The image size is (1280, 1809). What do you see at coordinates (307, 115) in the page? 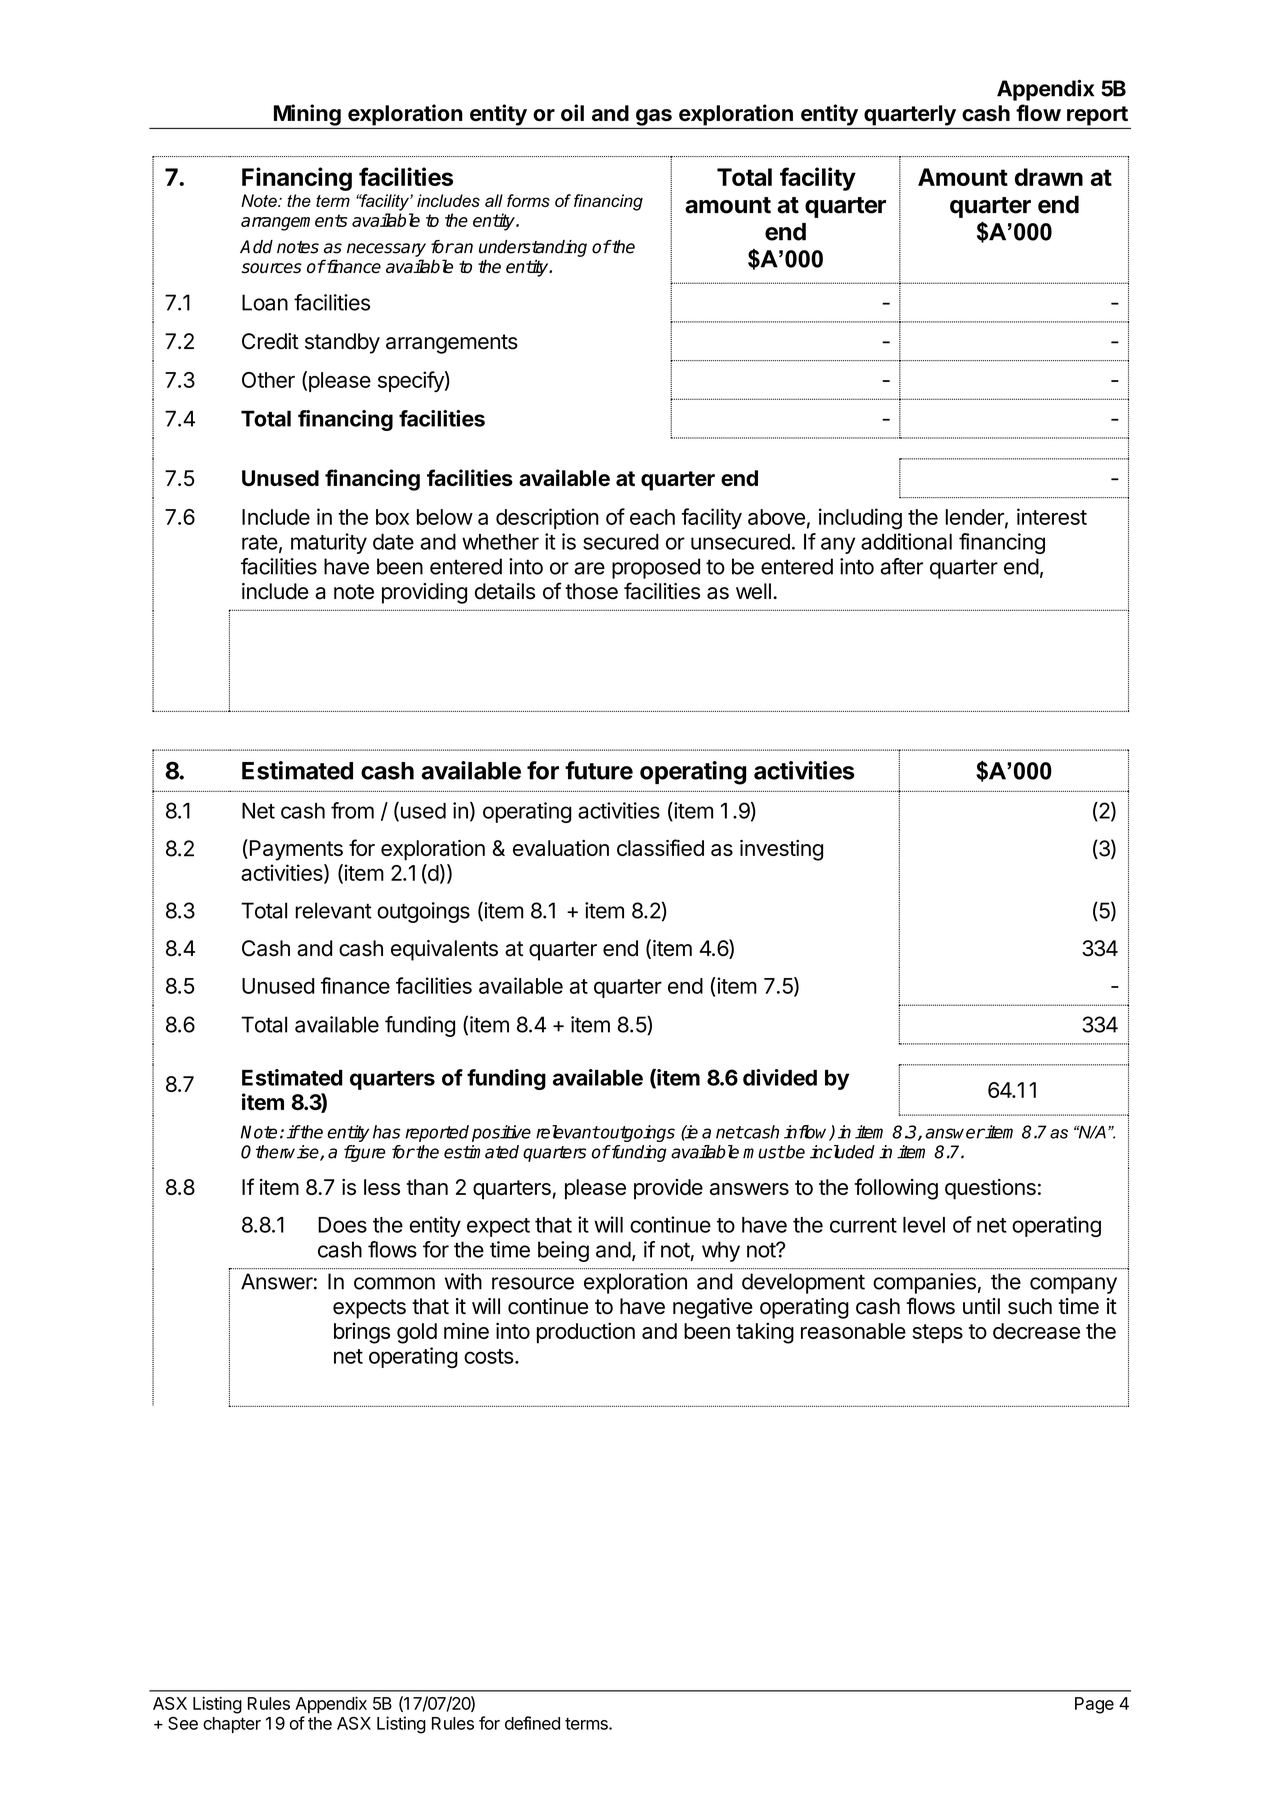
I see `Mining` at bounding box center [307, 115].
